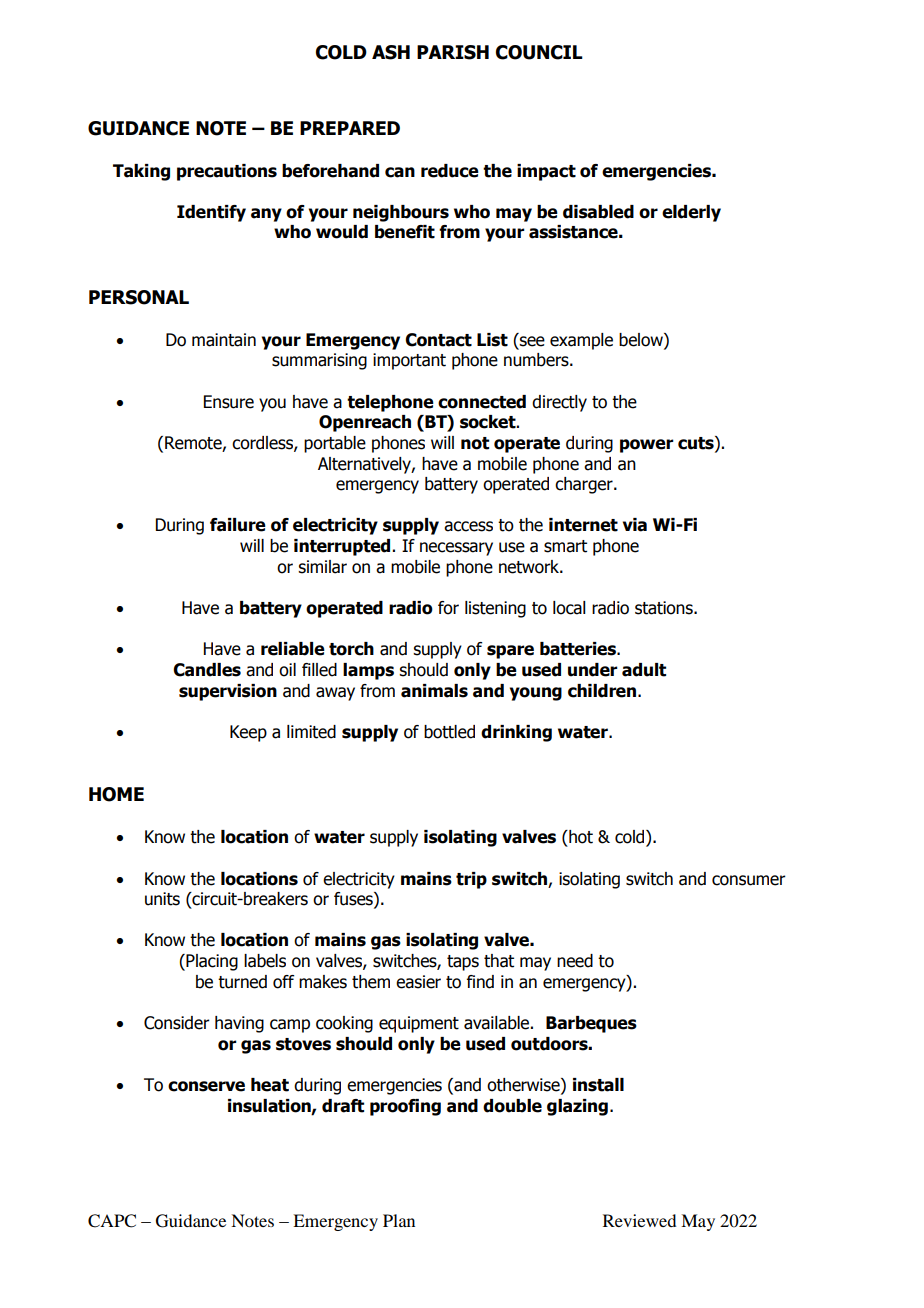  What do you see at coordinates (227, 172) in the screenshot?
I see `precautions` at bounding box center [227, 172].
